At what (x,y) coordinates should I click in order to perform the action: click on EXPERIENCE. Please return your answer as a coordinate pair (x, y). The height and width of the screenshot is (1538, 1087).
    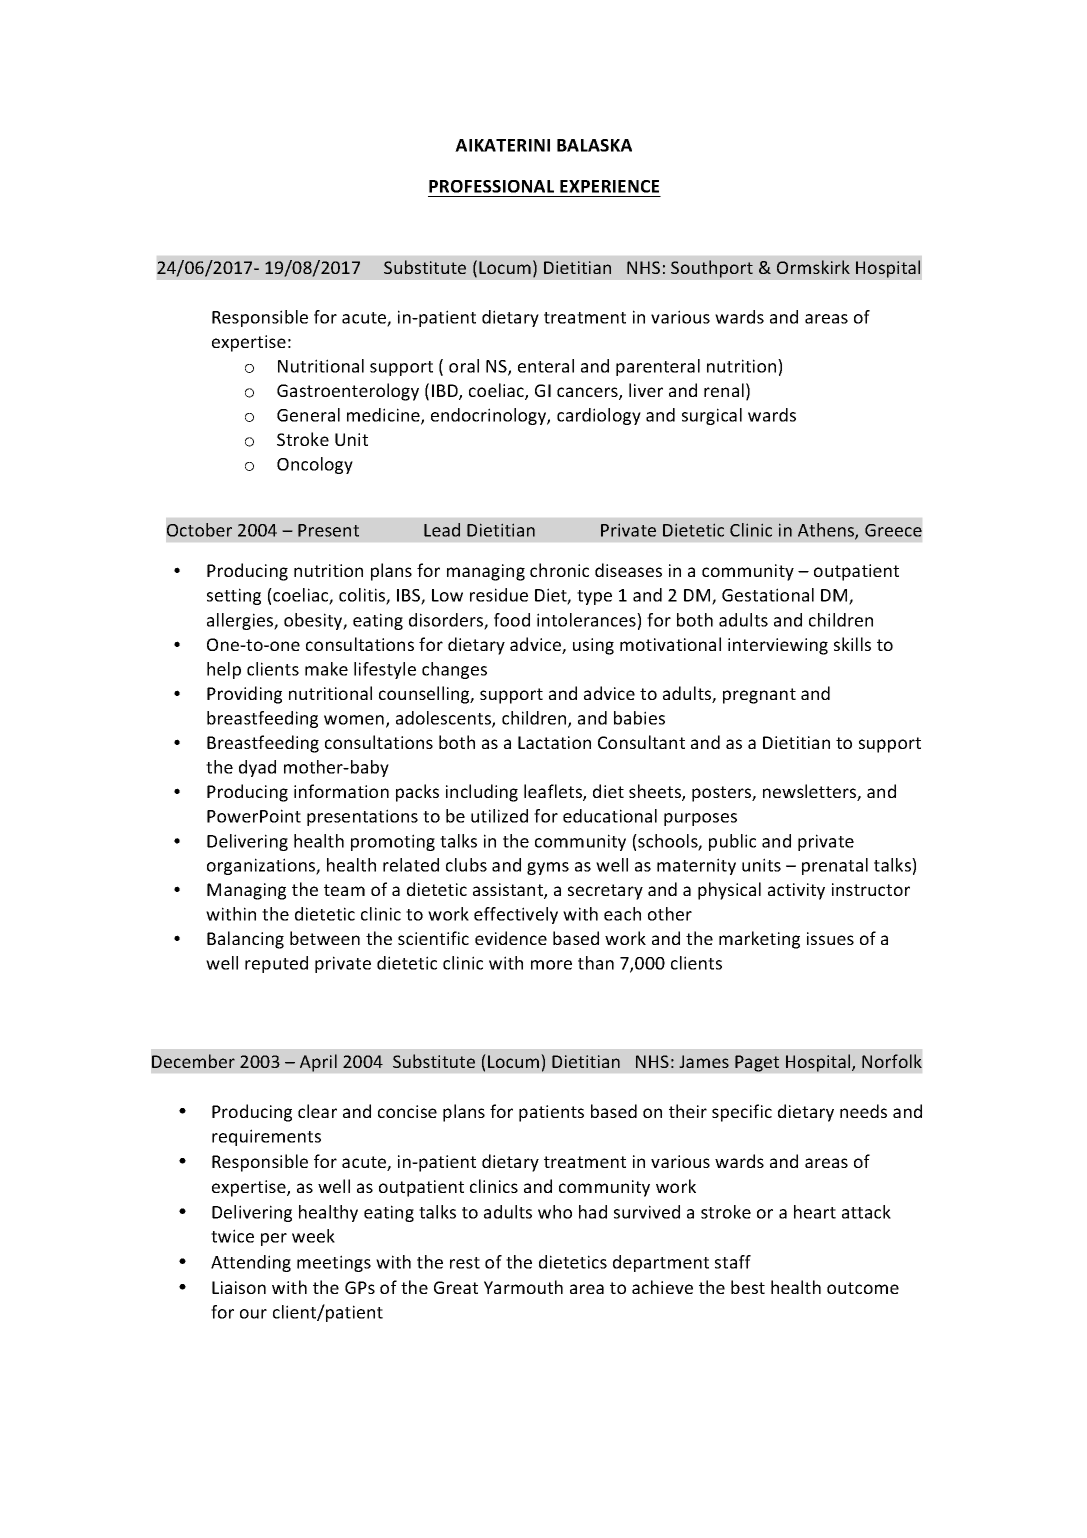
    Looking at the image, I should click on (609, 186).
